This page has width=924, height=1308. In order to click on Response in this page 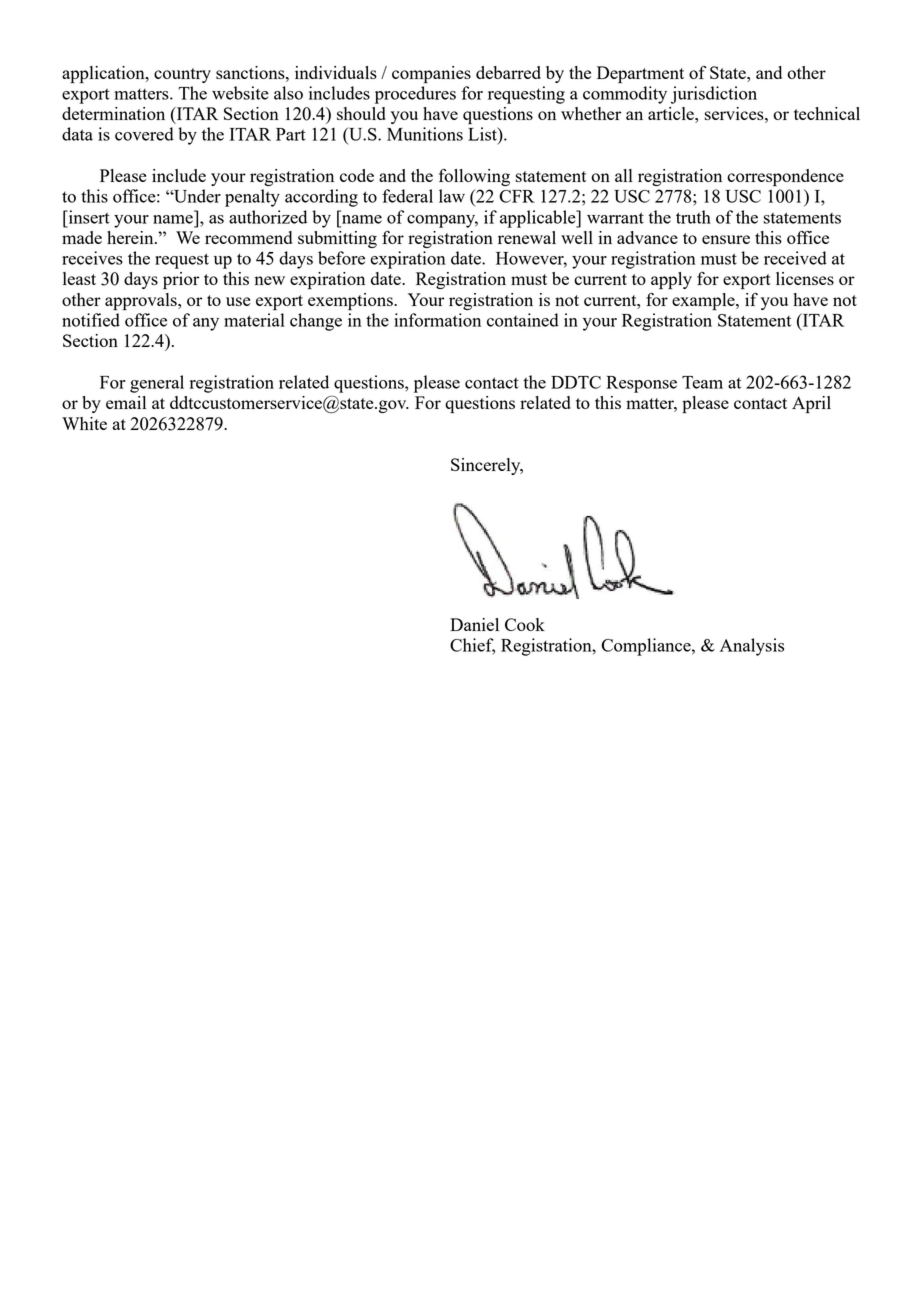, I will do `click(641, 384)`.
